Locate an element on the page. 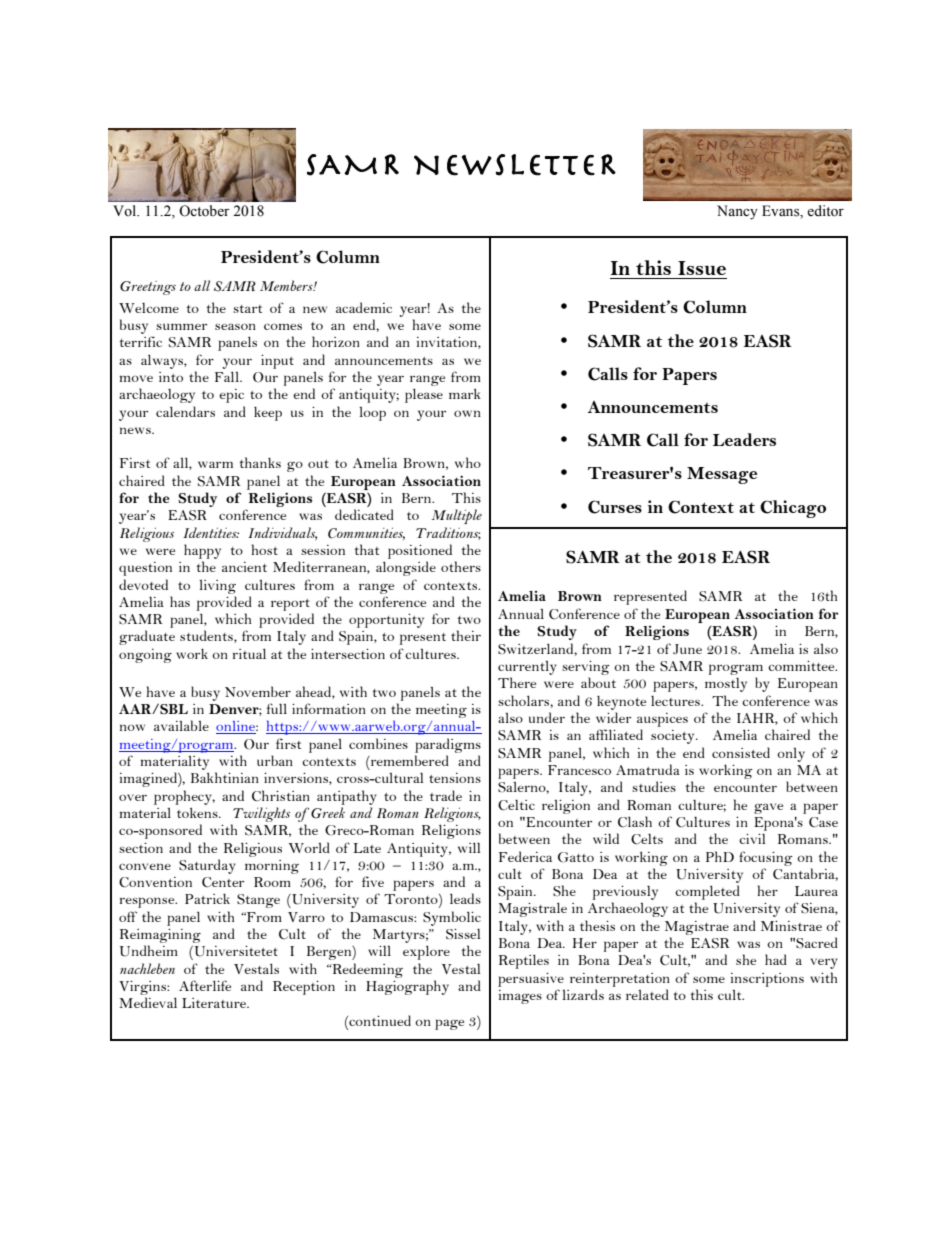  students is located at coordinates (207, 636).
